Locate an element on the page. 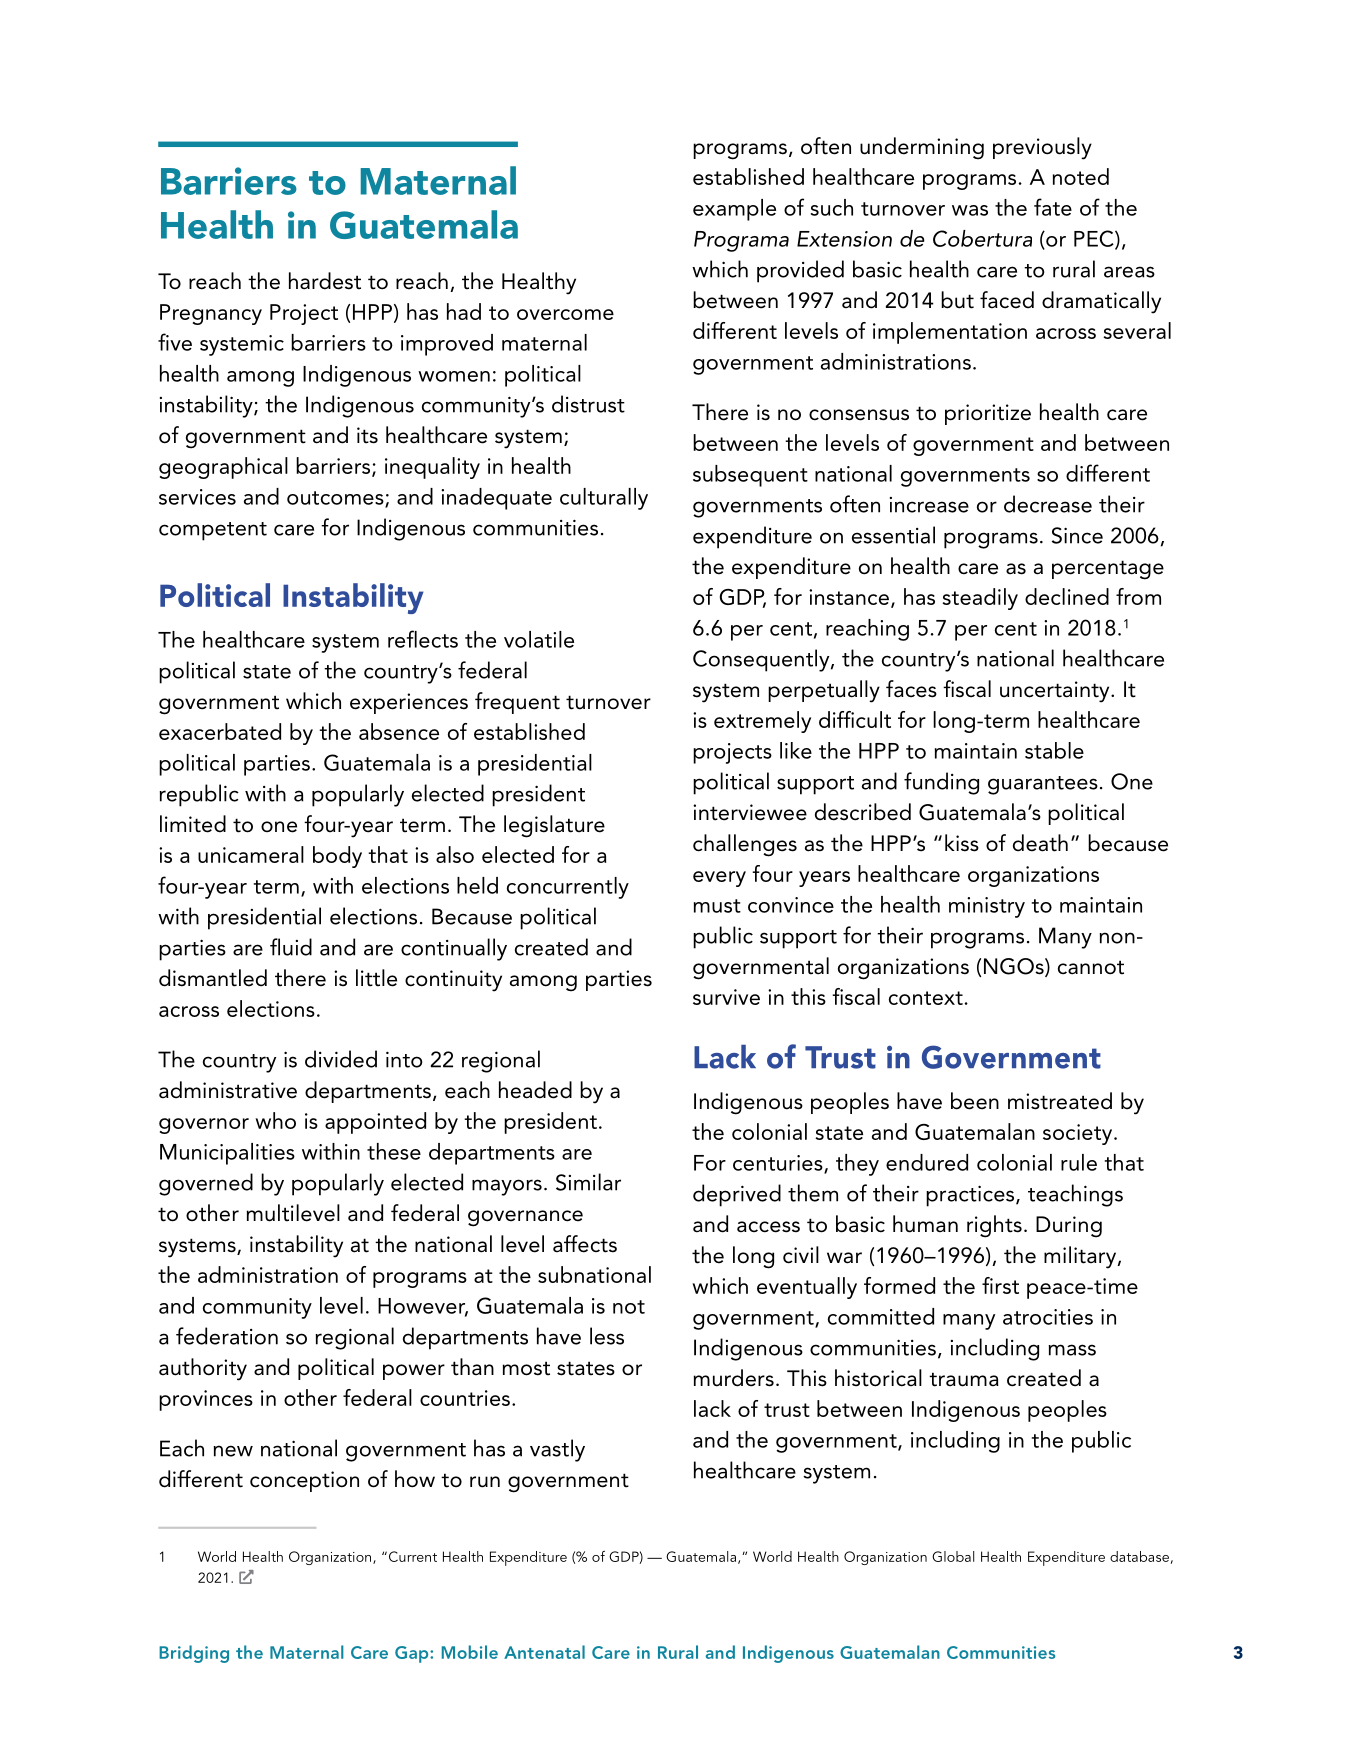  volatile is located at coordinates (539, 639).
